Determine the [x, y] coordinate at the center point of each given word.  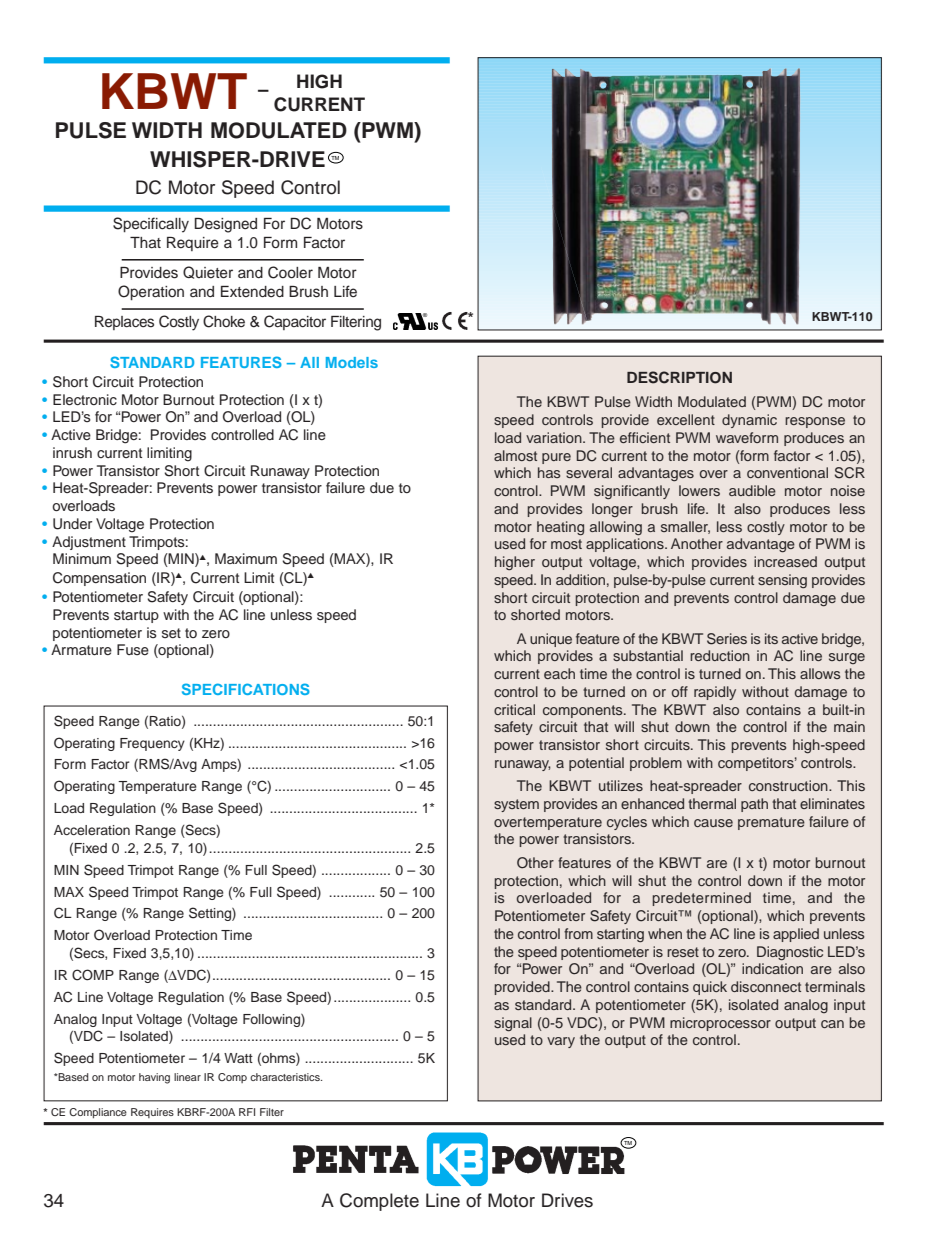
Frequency [152, 744]
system [516, 805]
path [754, 805]
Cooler [290, 272]
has [549, 472]
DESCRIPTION [679, 377]
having [154, 1078]
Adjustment [89, 543]
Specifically [151, 225]
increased [785, 561]
